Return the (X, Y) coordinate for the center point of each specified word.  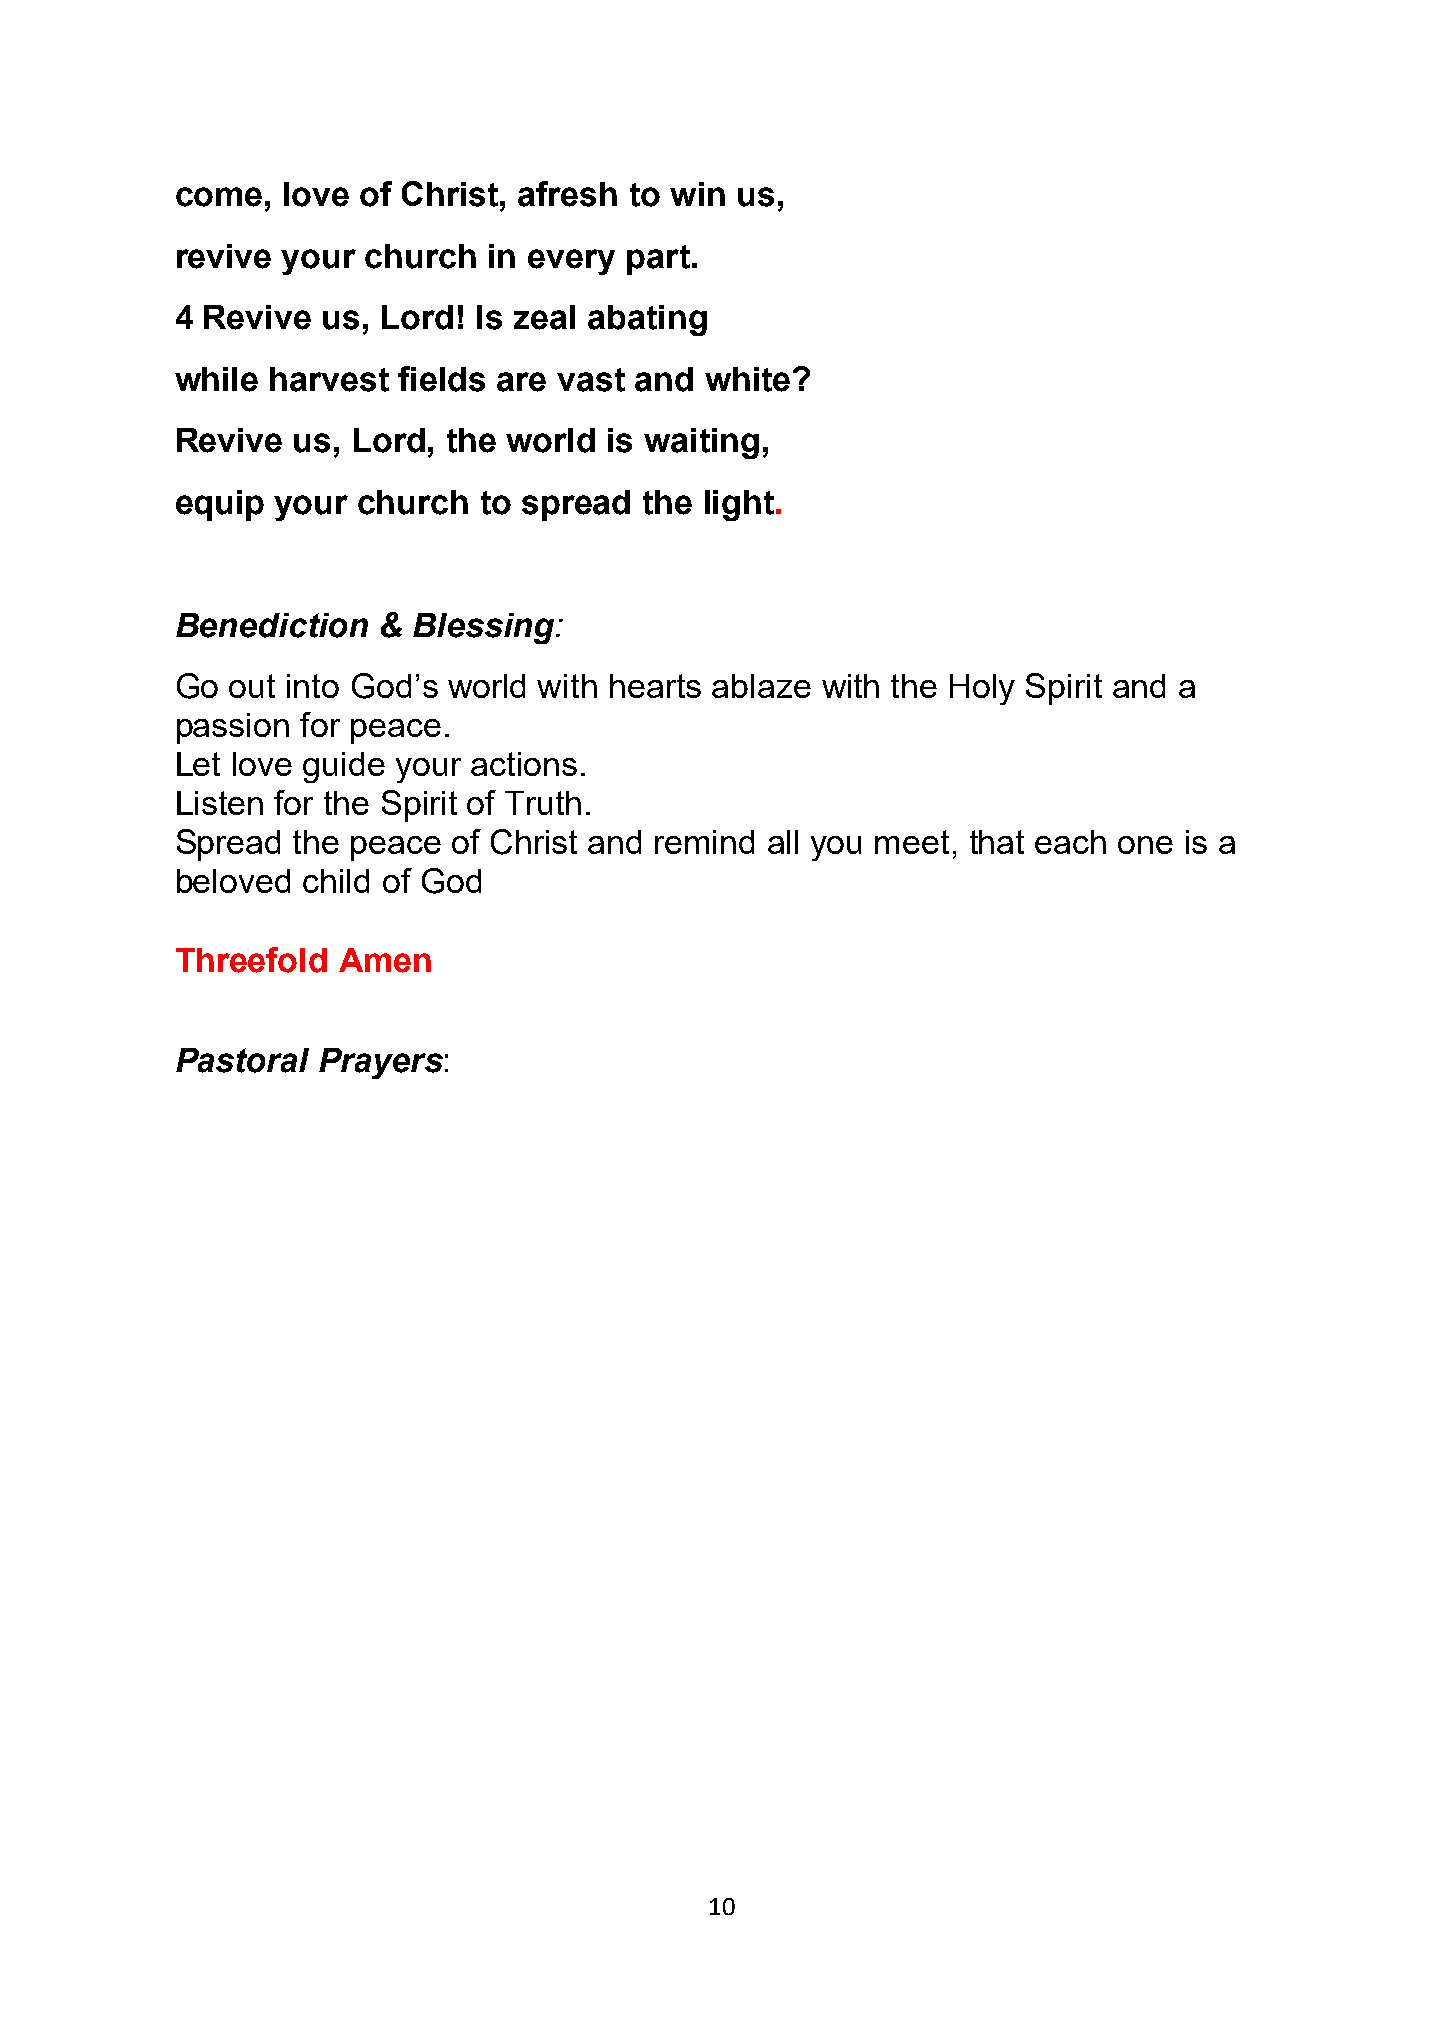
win (697, 194)
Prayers (381, 1063)
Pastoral (242, 1060)
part (658, 260)
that (997, 842)
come (219, 197)
